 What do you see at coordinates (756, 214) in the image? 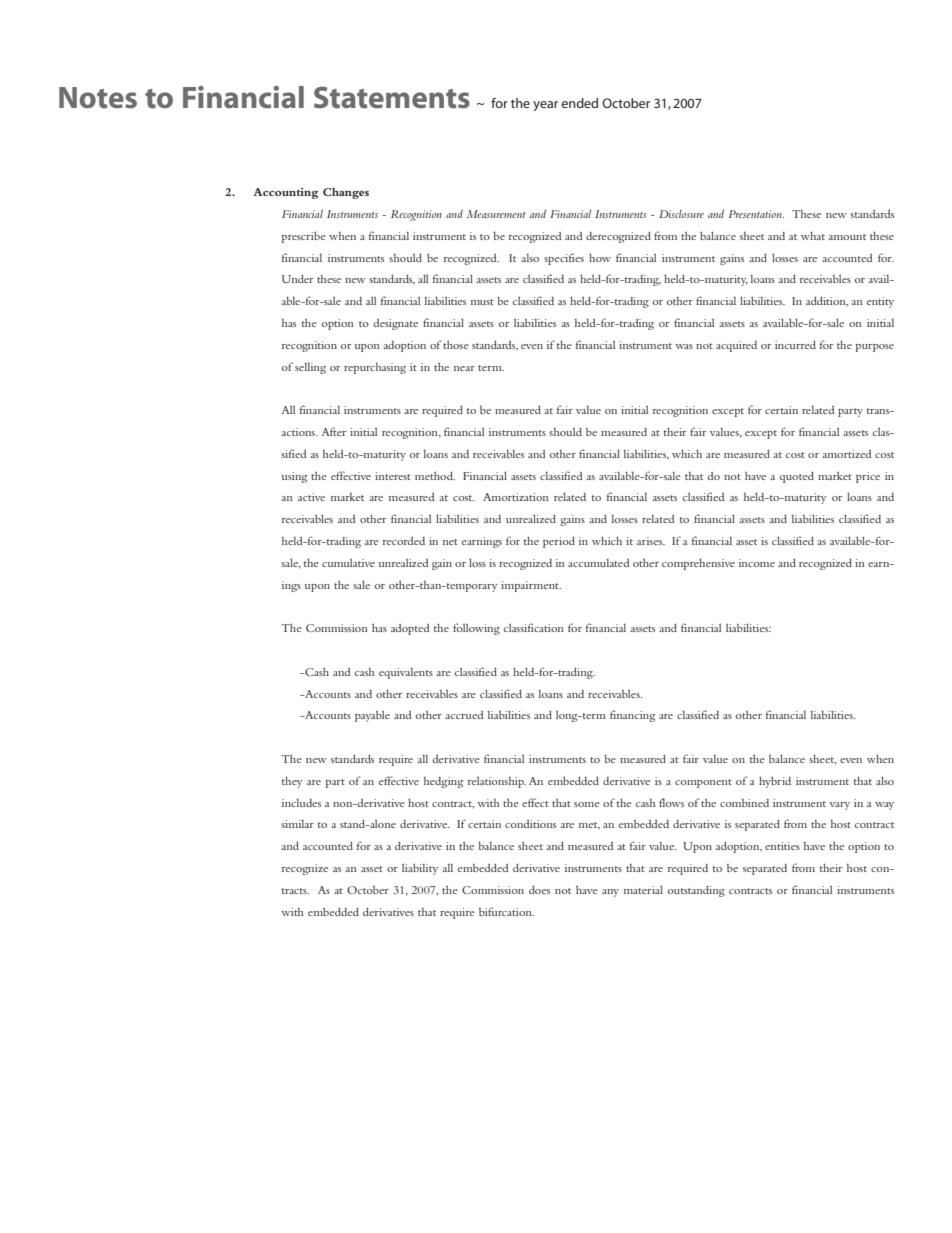
I see `Presentation` at bounding box center [756, 214].
